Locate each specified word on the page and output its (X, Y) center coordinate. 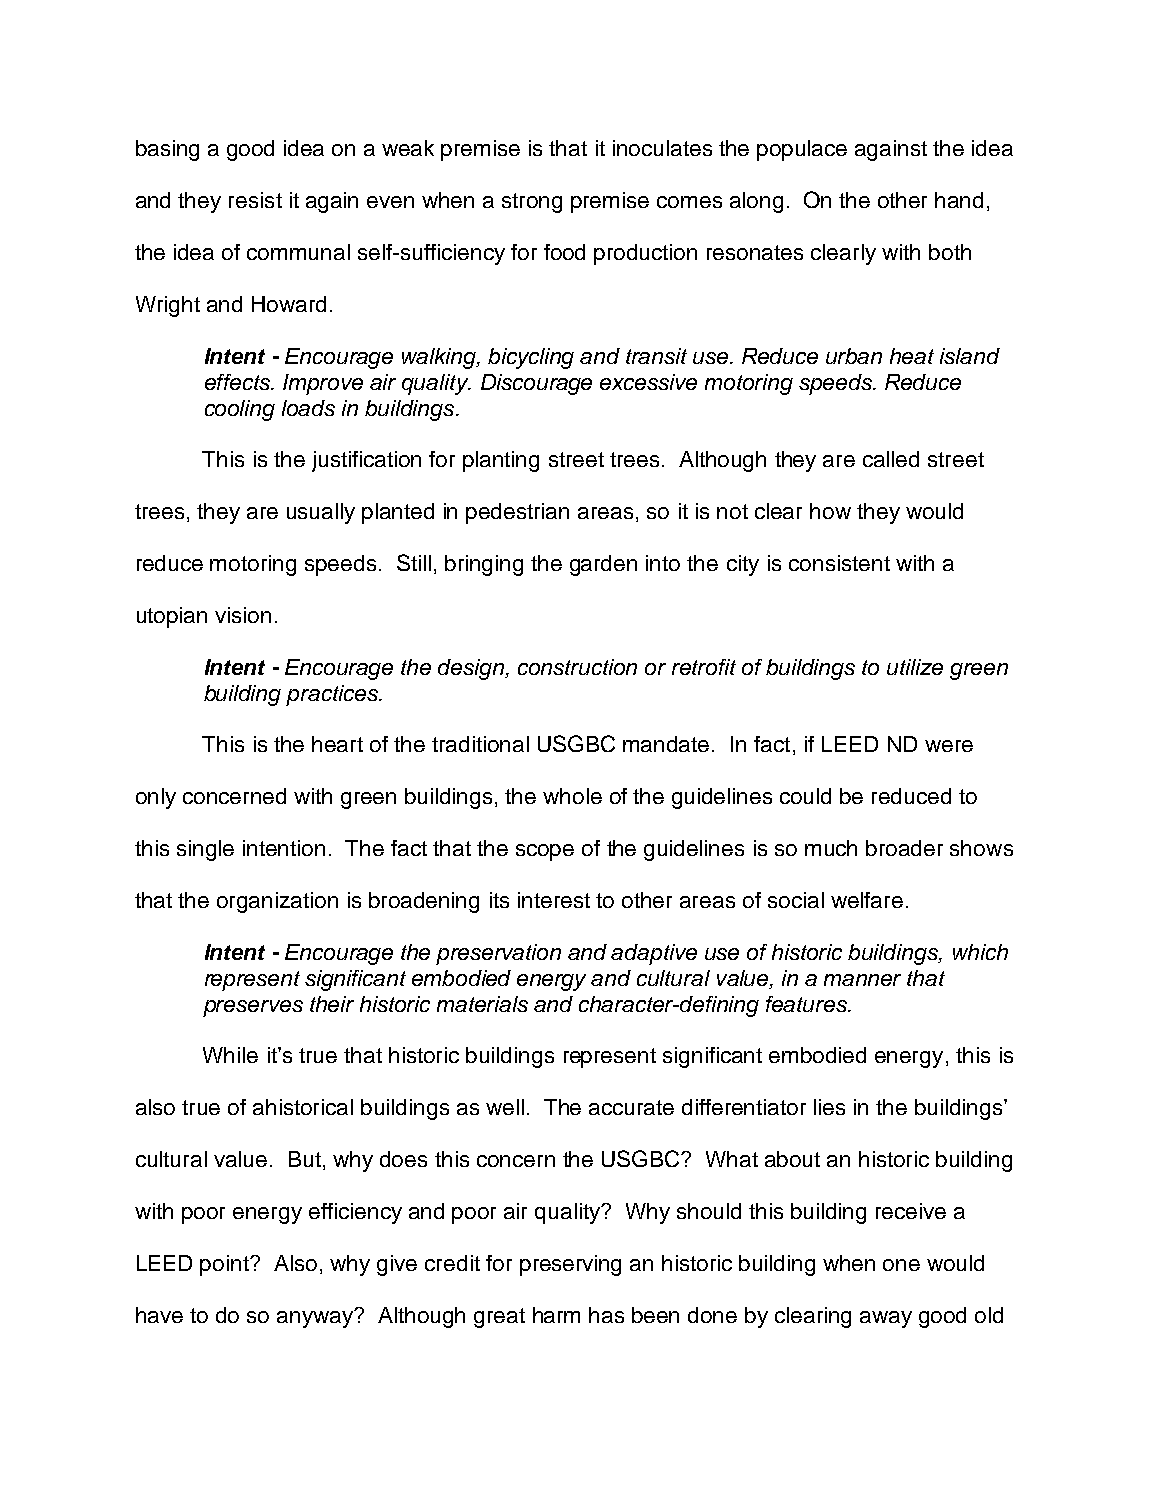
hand (959, 200)
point (225, 1265)
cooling (240, 410)
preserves (253, 1008)
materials (482, 1004)
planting (501, 461)
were (949, 746)
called (891, 459)
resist (255, 200)
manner (862, 980)
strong (532, 203)
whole (572, 796)
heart (337, 744)
